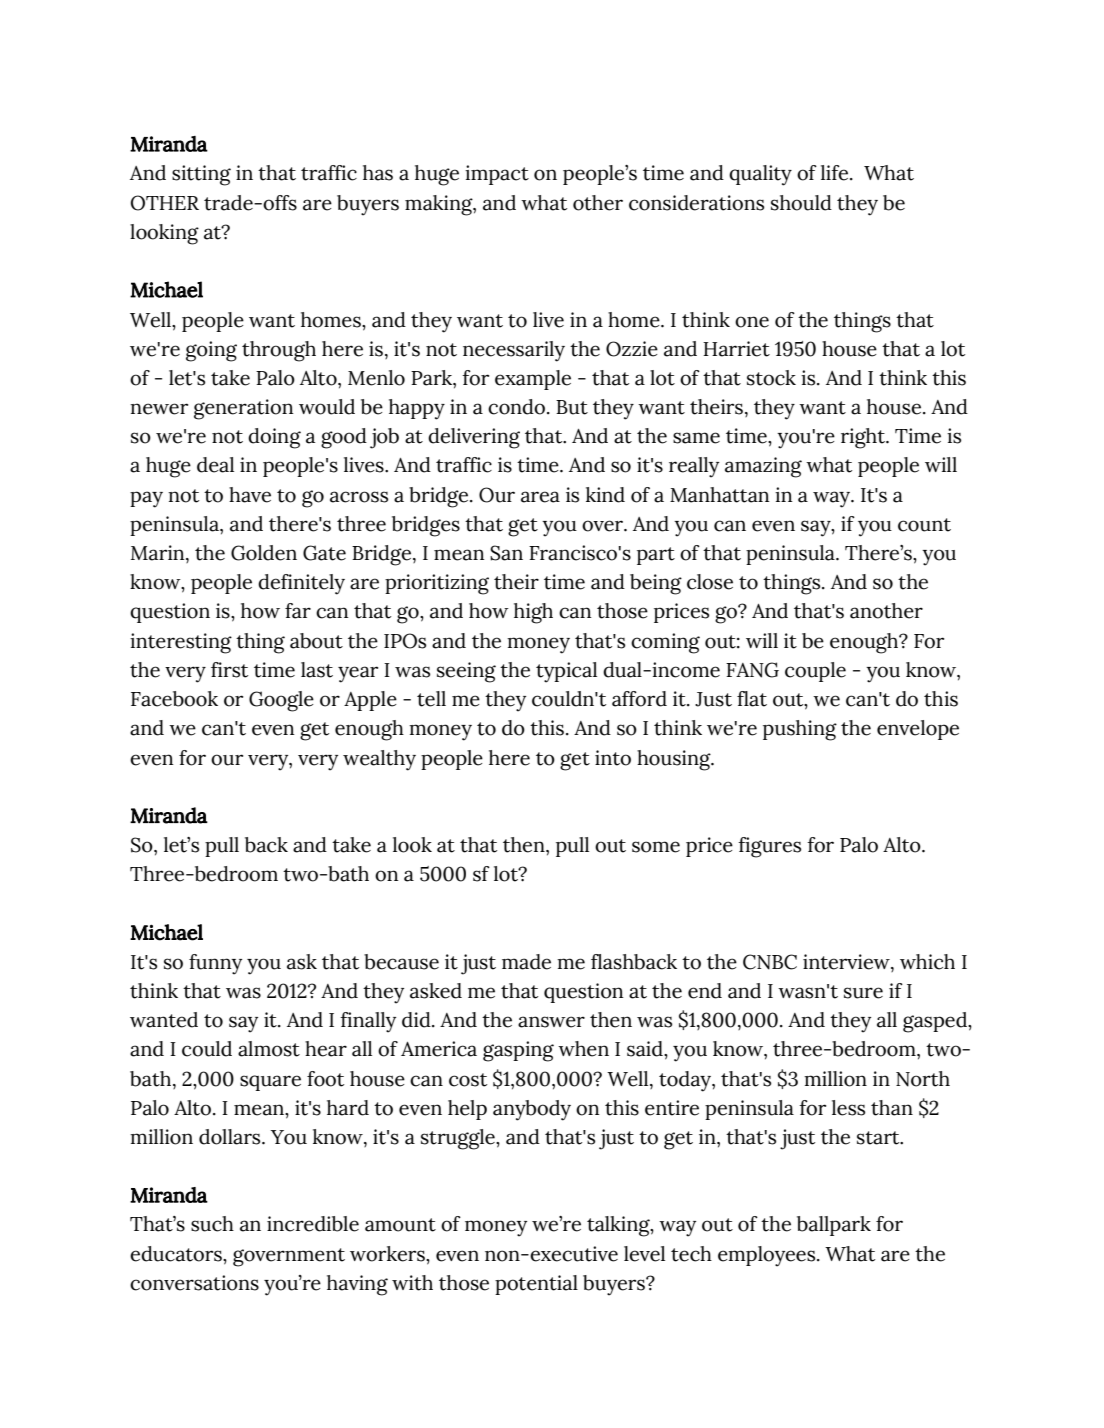  Describe the element at coordinates (212, 1224) in the screenshot. I see `such` at that location.
